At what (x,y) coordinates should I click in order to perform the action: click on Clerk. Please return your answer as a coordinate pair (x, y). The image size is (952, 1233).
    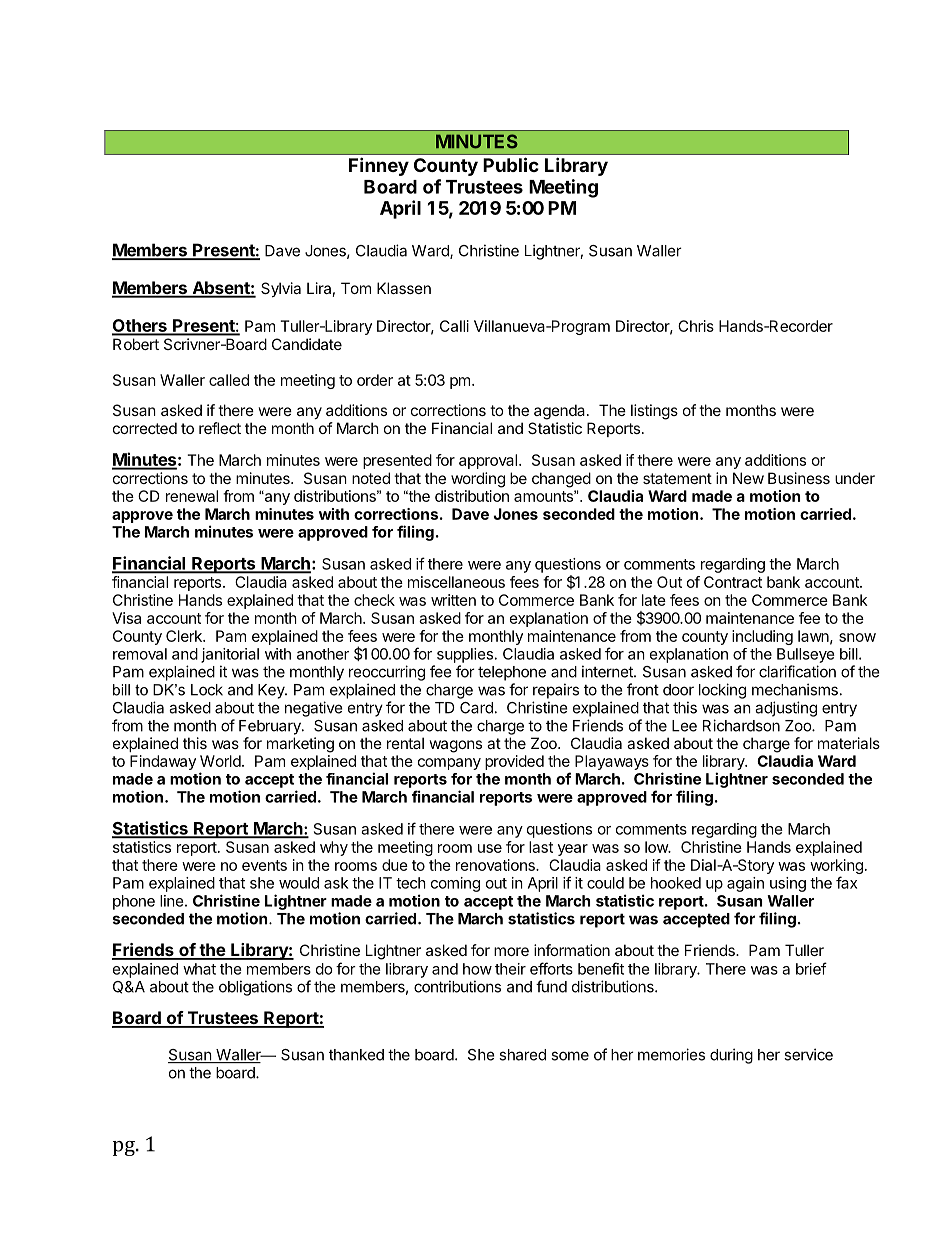
    Looking at the image, I should click on (185, 636).
